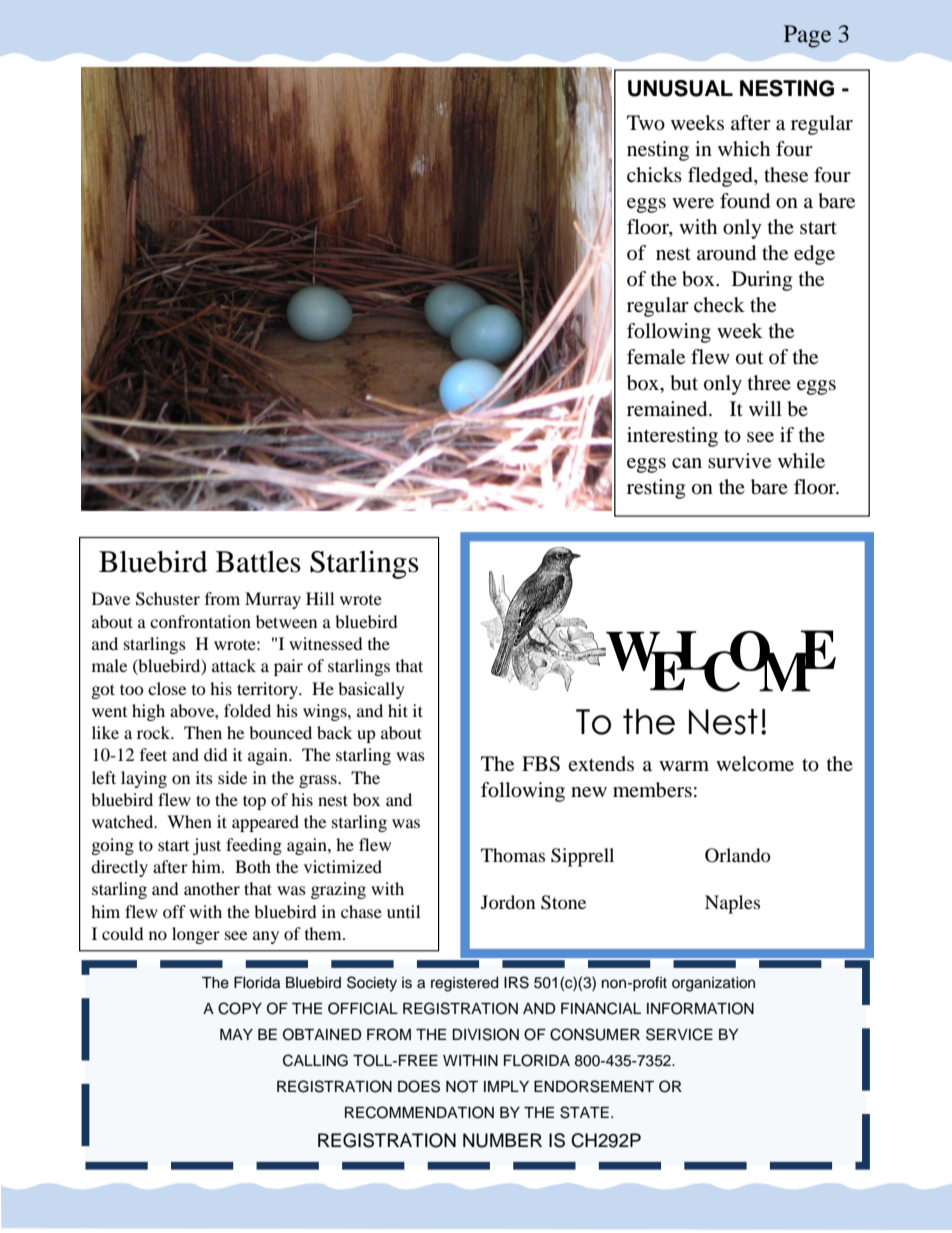 This document has height=1233, width=952. Describe the element at coordinates (807, 36) in the document. I see `Page` at that location.
